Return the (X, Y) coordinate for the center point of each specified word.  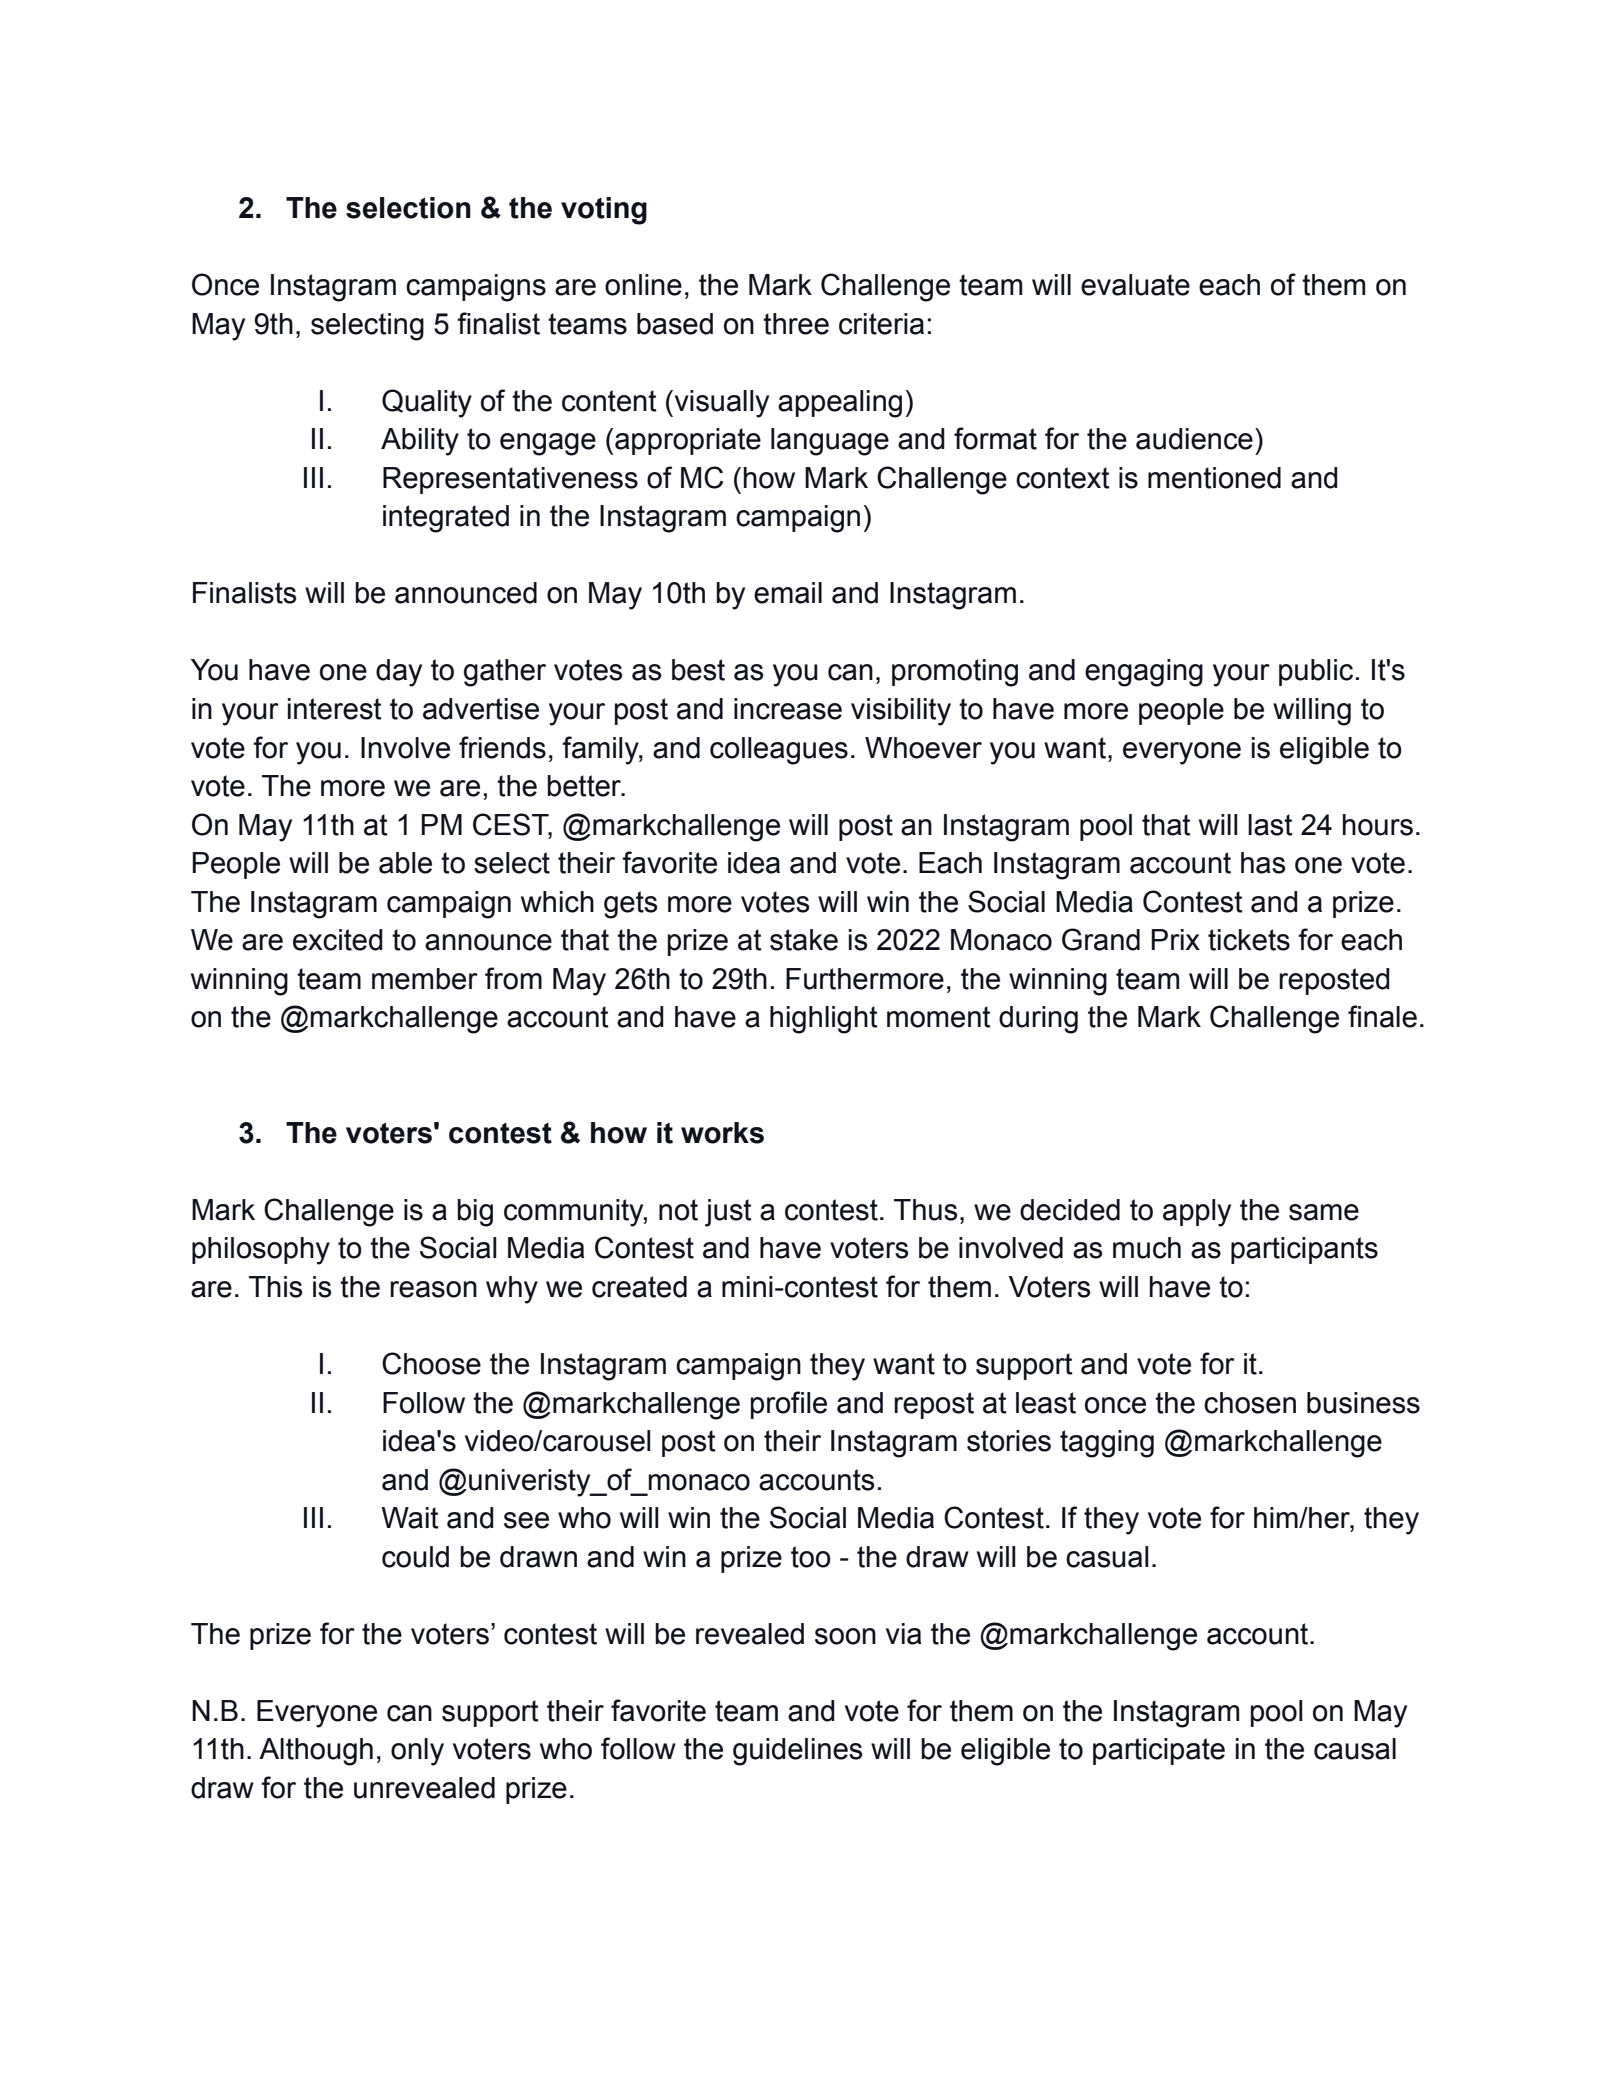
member (425, 979)
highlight (824, 1020)
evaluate (1135, 285)
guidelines (798, 1752)
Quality (427, 403)
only (417, 1752)
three (796, 324)
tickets (1249, 940)
